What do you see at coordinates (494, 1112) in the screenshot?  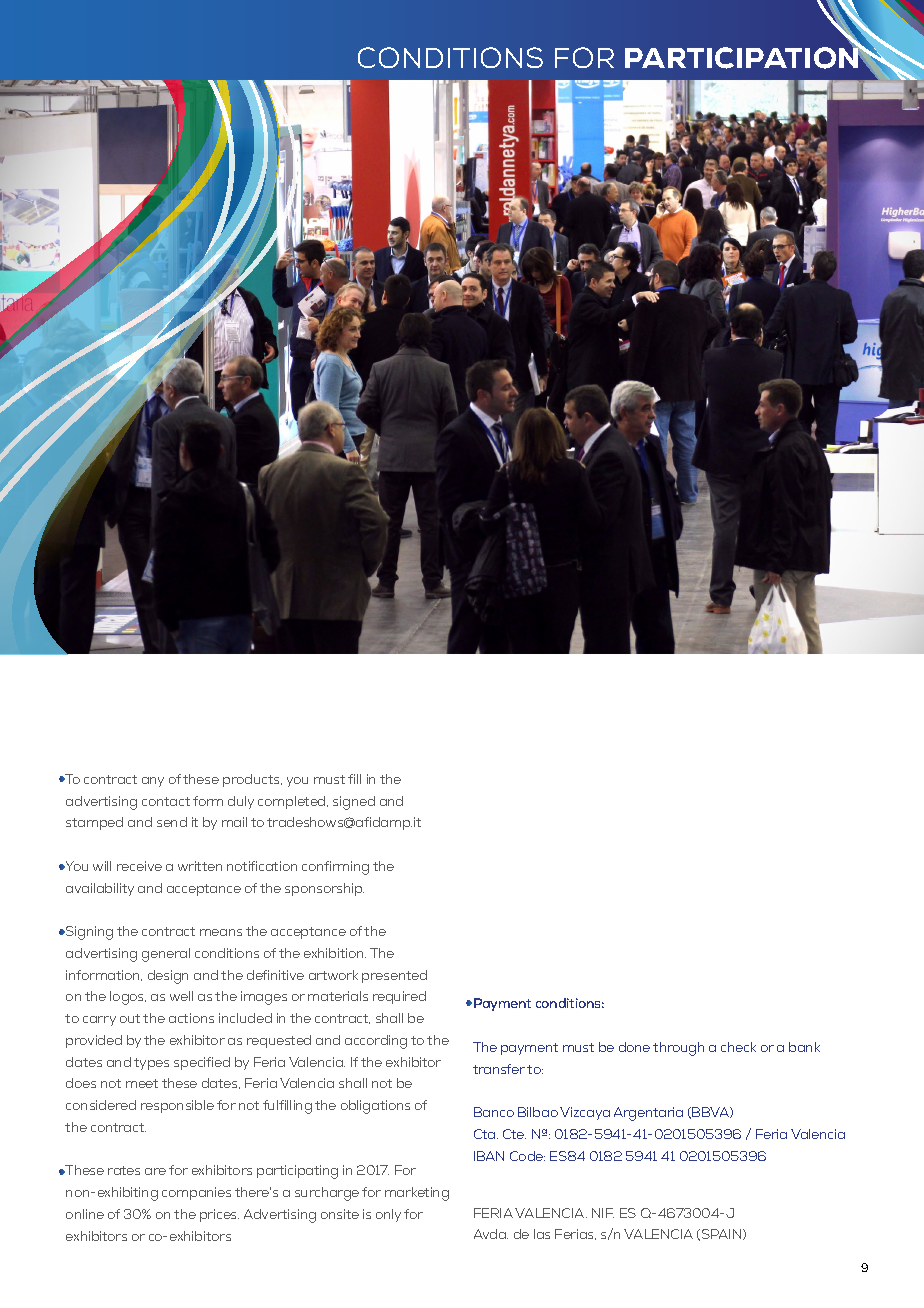 I see `Banco` at bounding box center [494, 1112].
